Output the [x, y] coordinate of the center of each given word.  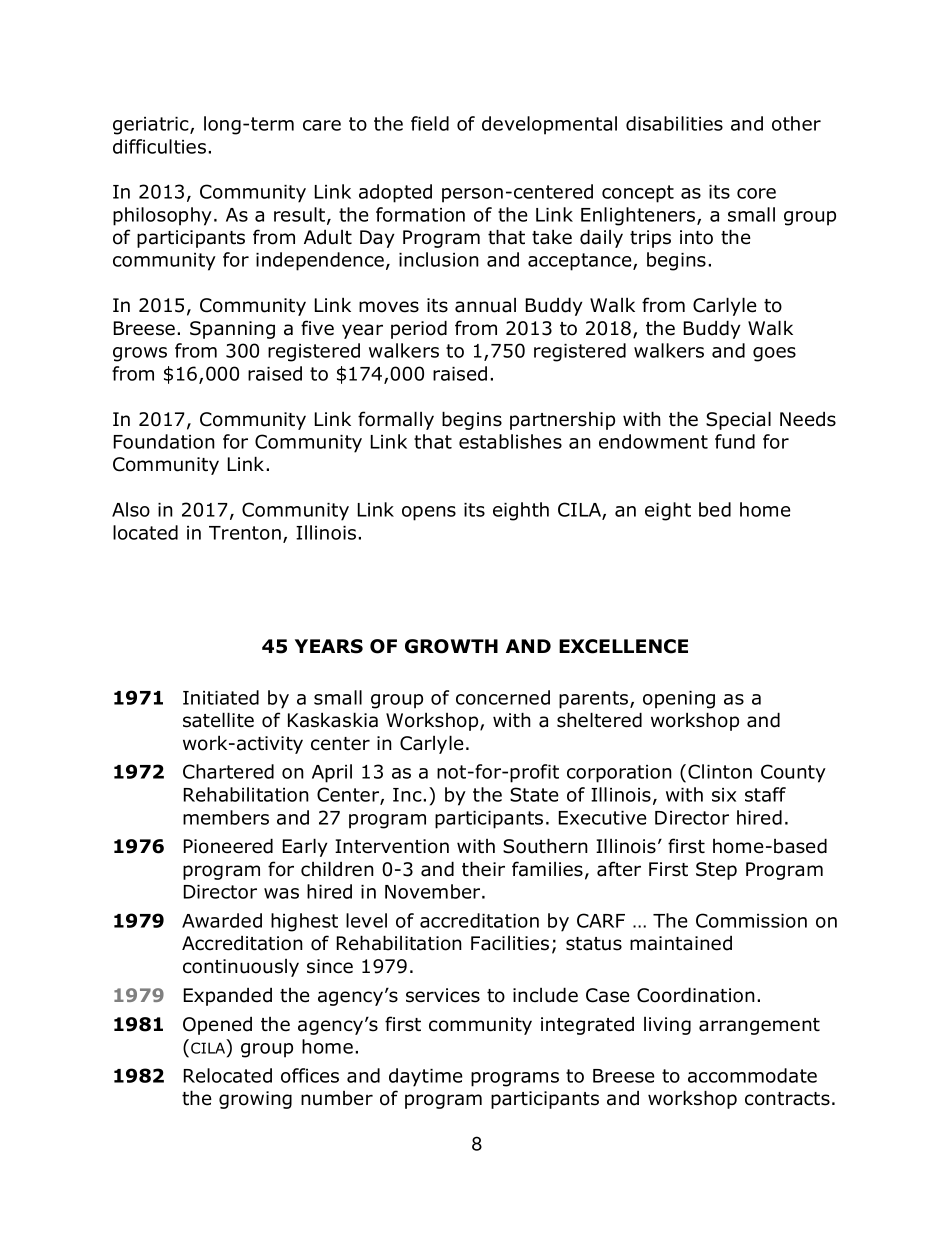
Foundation [164, 441]
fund [735, 441]
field [430, 123]
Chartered [228, 771]
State [534, 794]
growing [255, 1100]
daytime [426, 1077]
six [724, 795]
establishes [510, 441]
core [756, 193]
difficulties [159, 146]
